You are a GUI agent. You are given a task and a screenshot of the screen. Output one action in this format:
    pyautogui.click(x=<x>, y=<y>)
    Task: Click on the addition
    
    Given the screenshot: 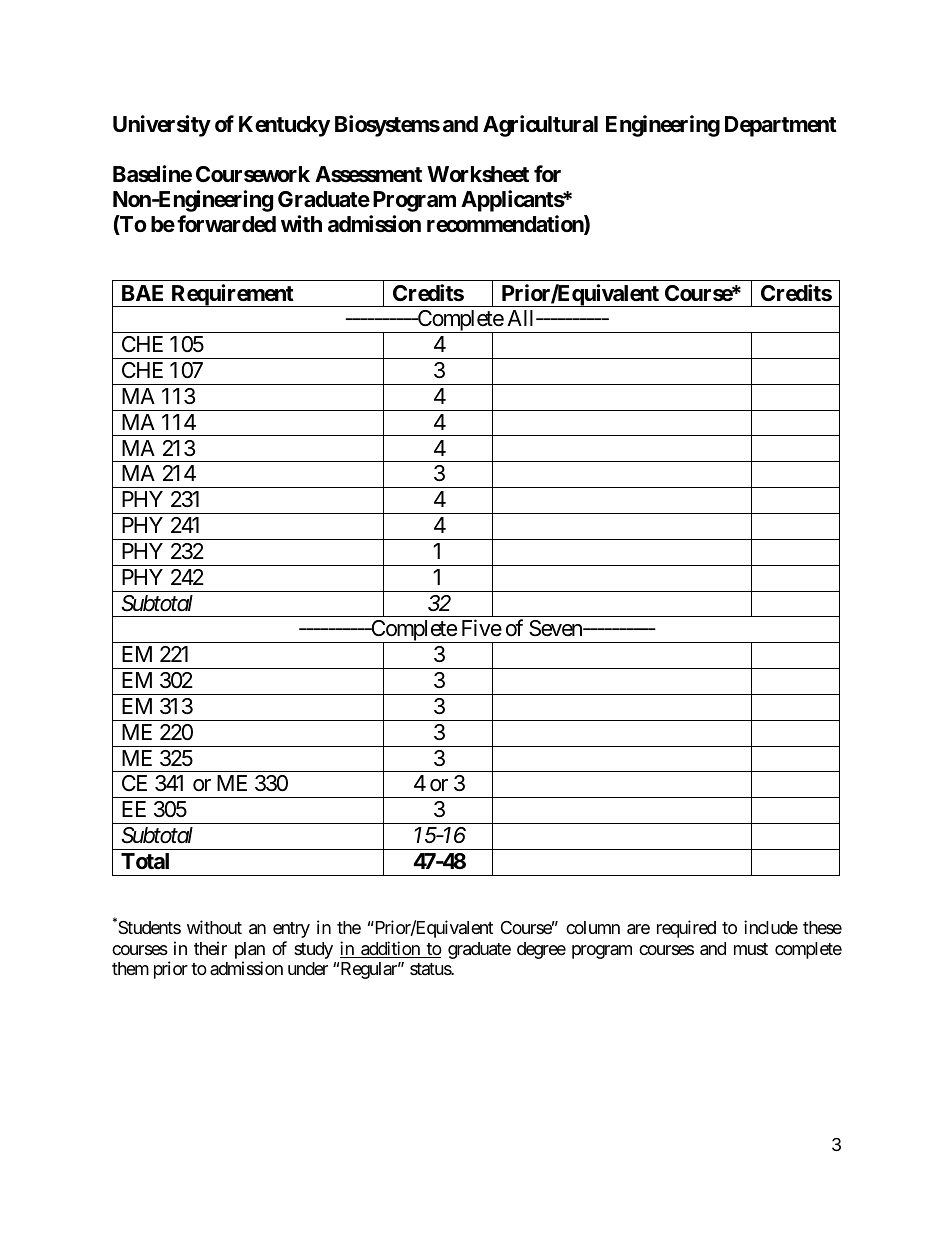 What is the action you would take?
    pyautogui.click(x=390, y=949)
